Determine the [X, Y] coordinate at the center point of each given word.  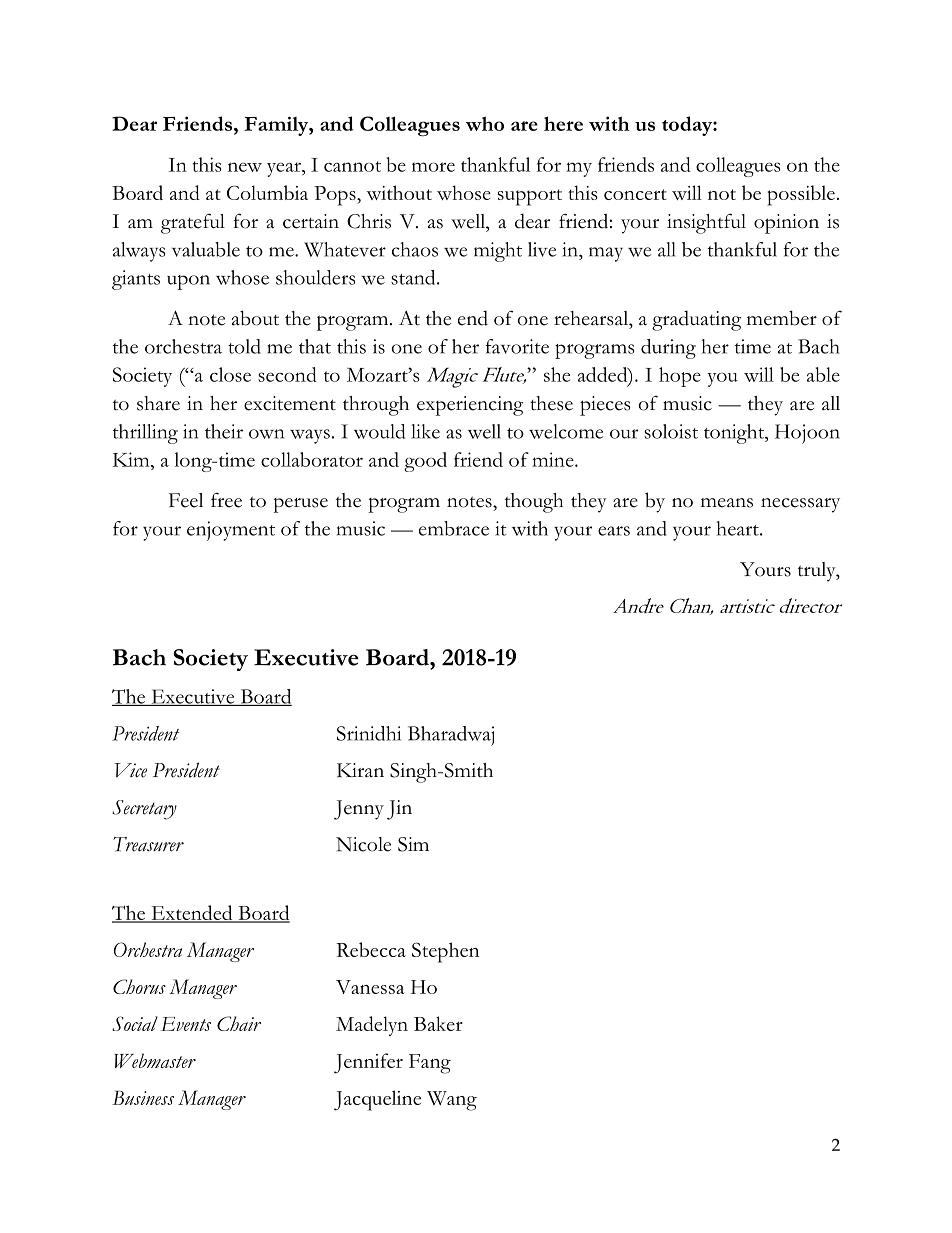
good [425, 462]
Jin [399, 810]
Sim [413, 844]
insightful [706, 223]
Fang [430, 1064]
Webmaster [155, 1060]
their [224, 431]
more [433, 167]
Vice [130, 770]
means [727, 503]
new [245, 167]
